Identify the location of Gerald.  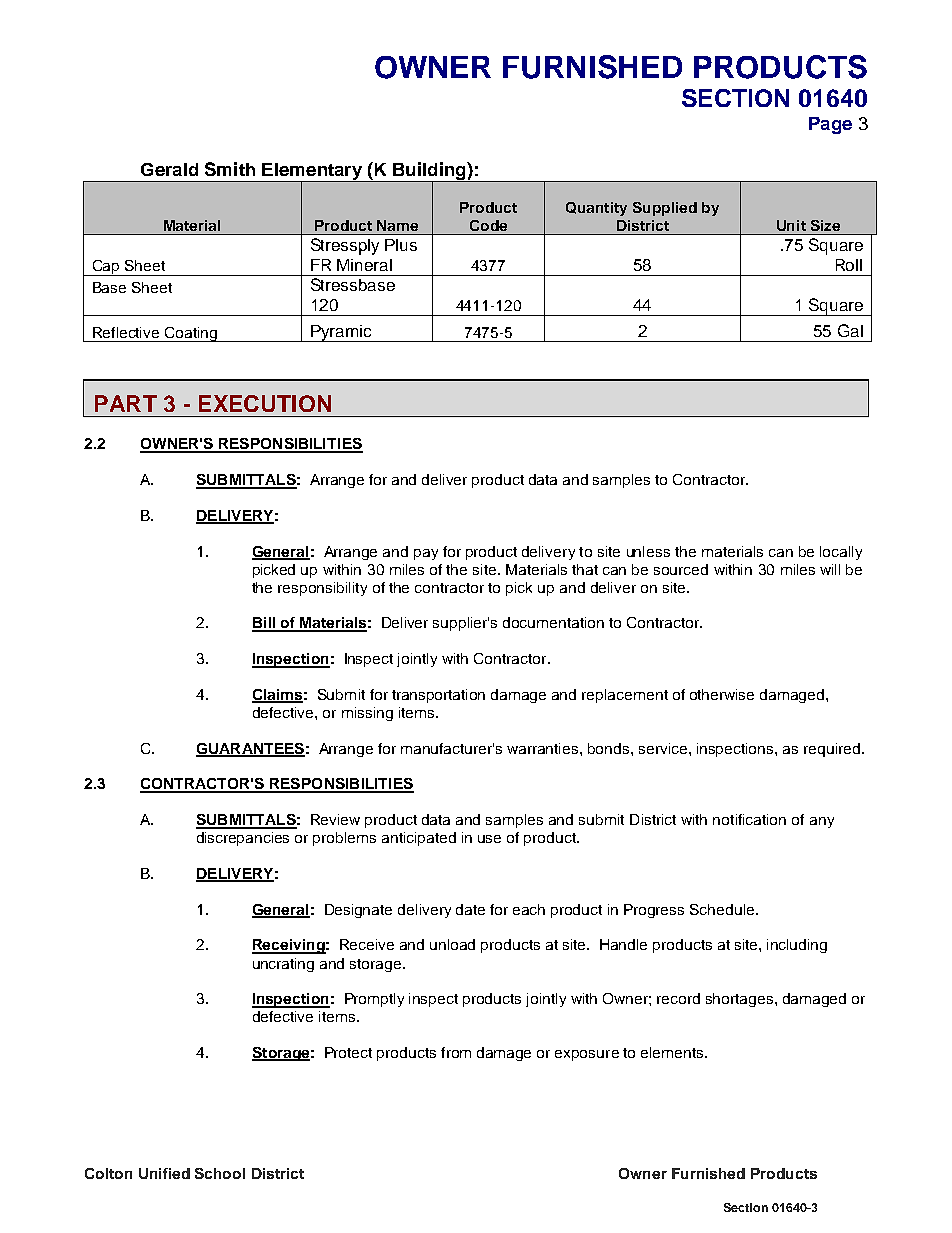
(169, 169).
